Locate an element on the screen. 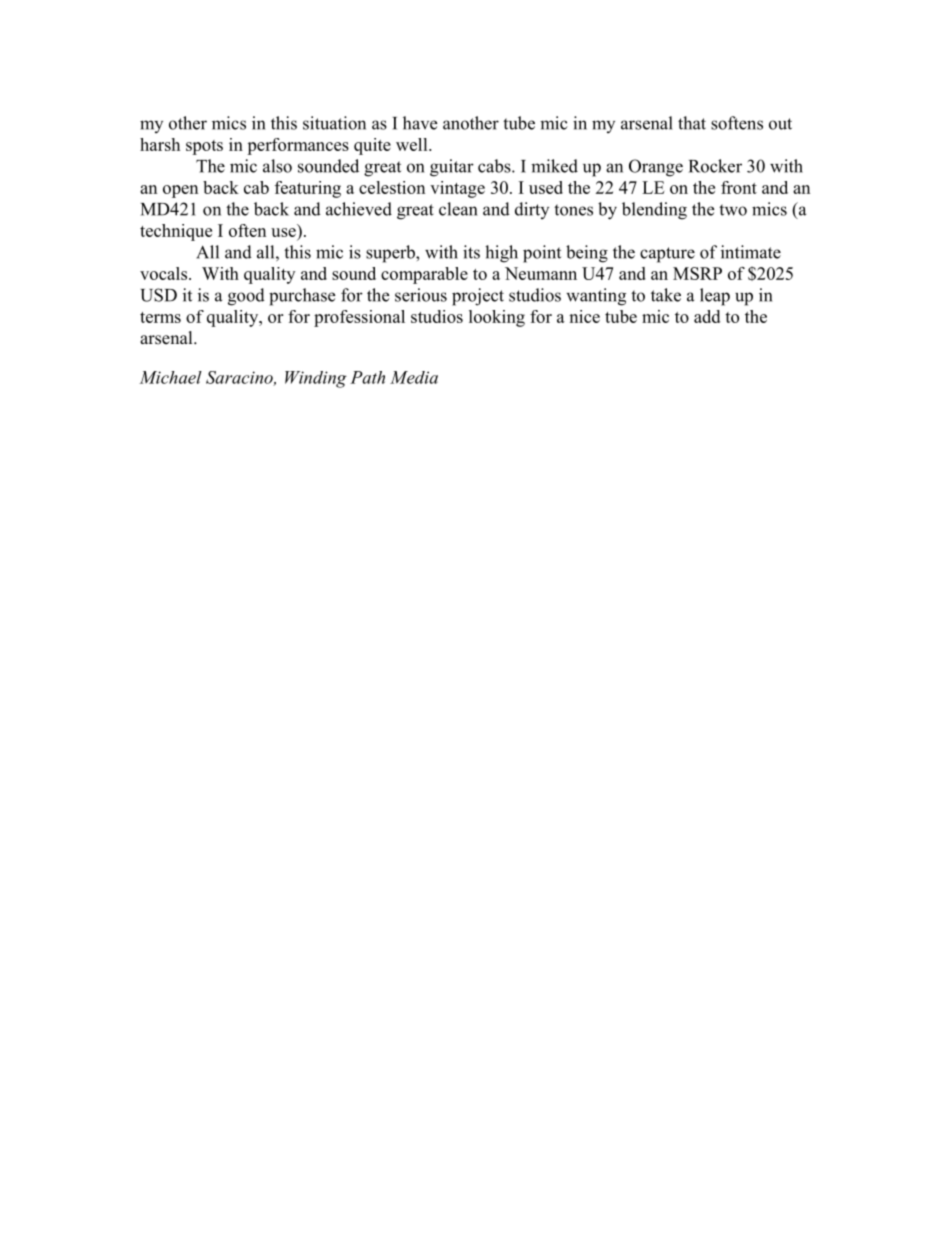  that is located at coordinates (692, 123).
